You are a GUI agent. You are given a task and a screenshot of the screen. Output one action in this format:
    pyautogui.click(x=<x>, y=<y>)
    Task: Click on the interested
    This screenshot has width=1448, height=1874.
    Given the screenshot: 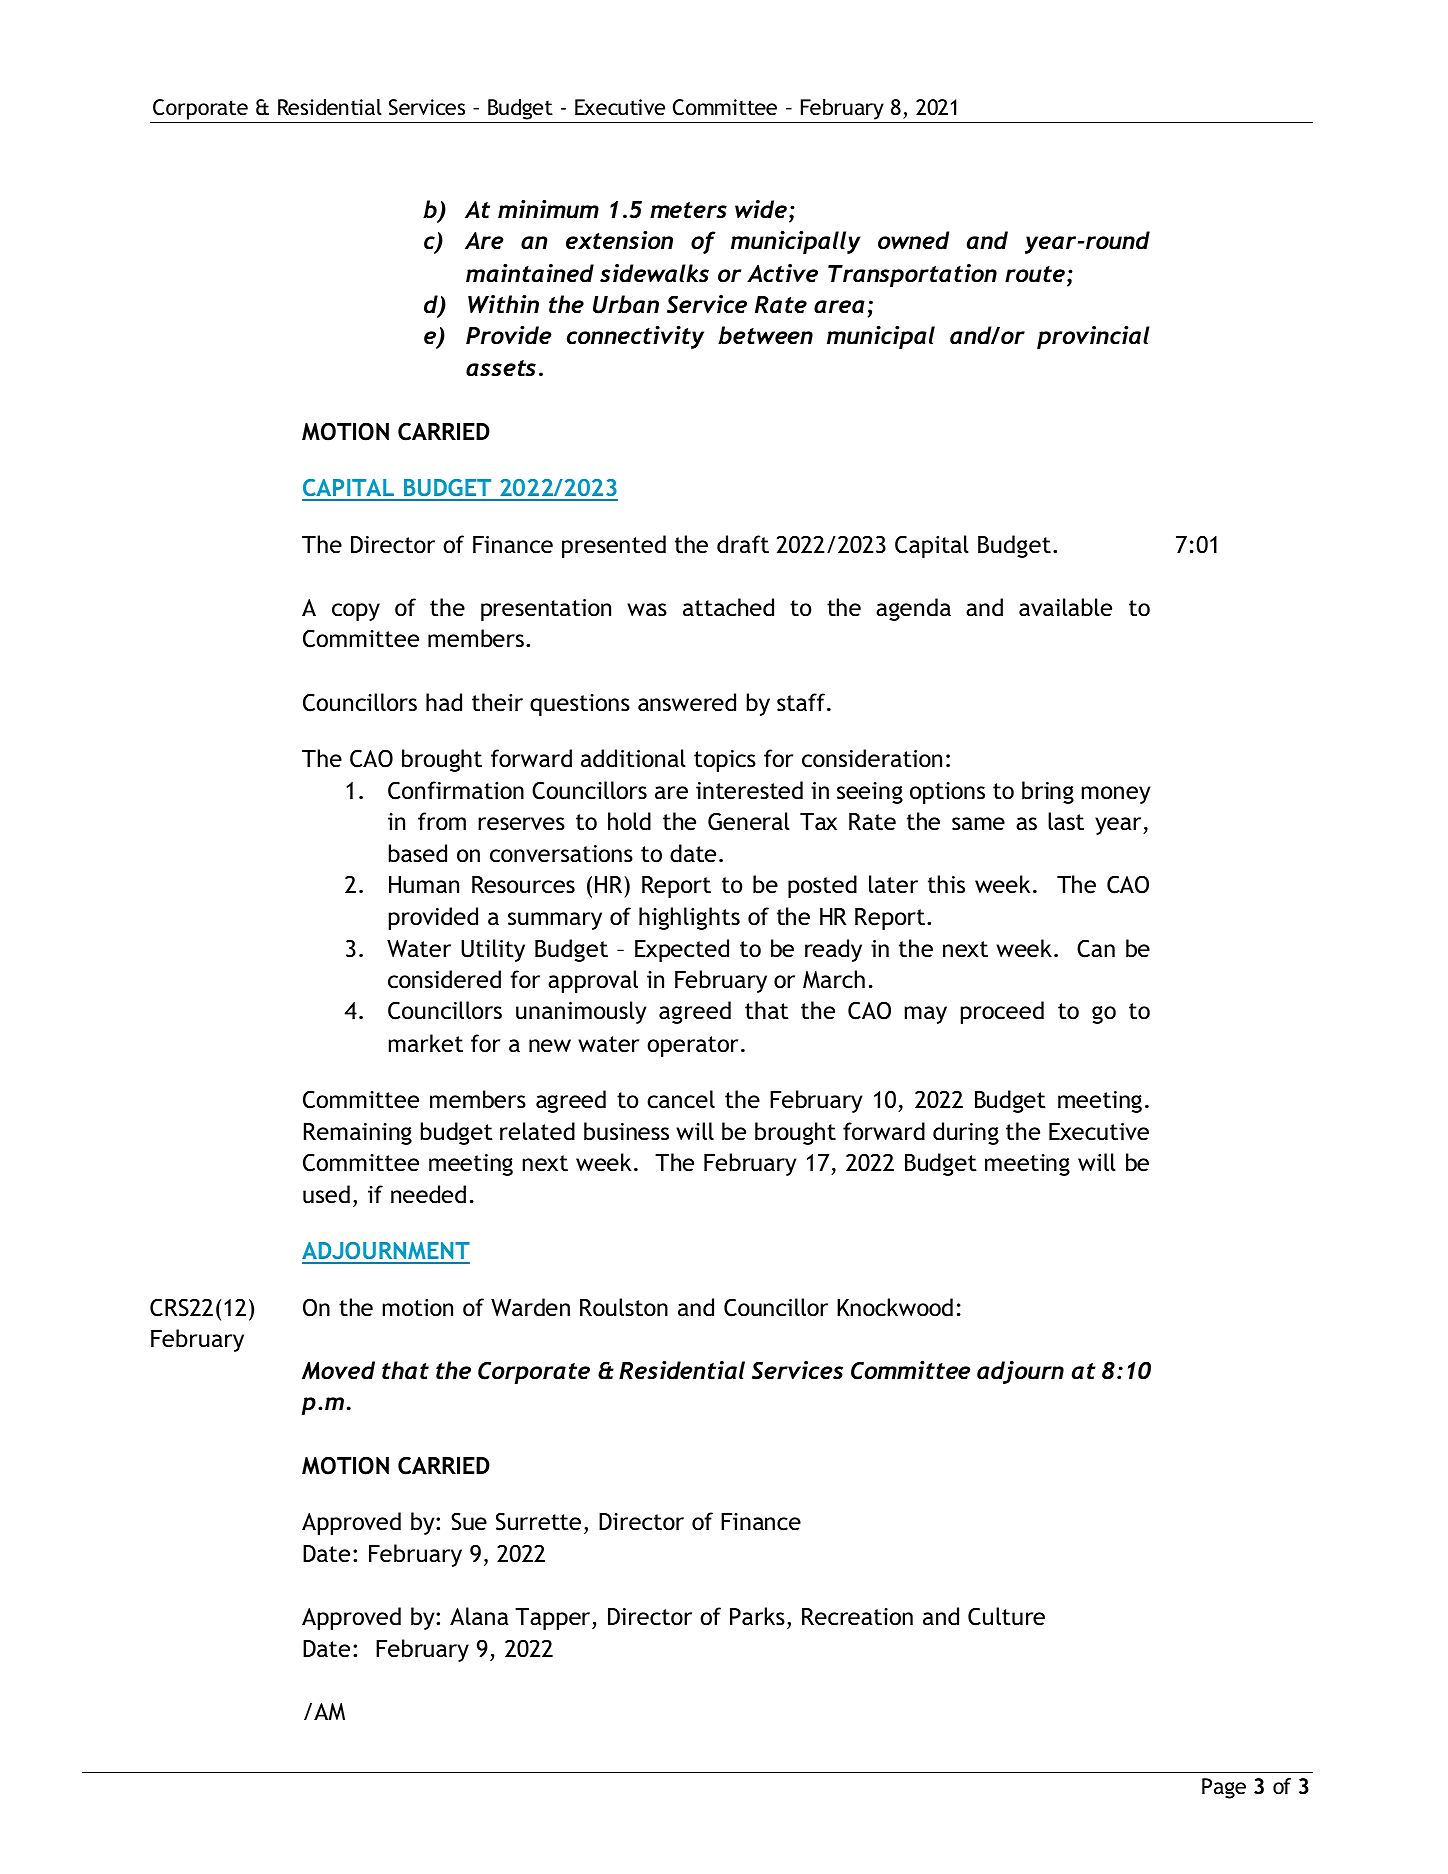 What is the action you would take?
    pyautogui.click(x=749, y=790)
